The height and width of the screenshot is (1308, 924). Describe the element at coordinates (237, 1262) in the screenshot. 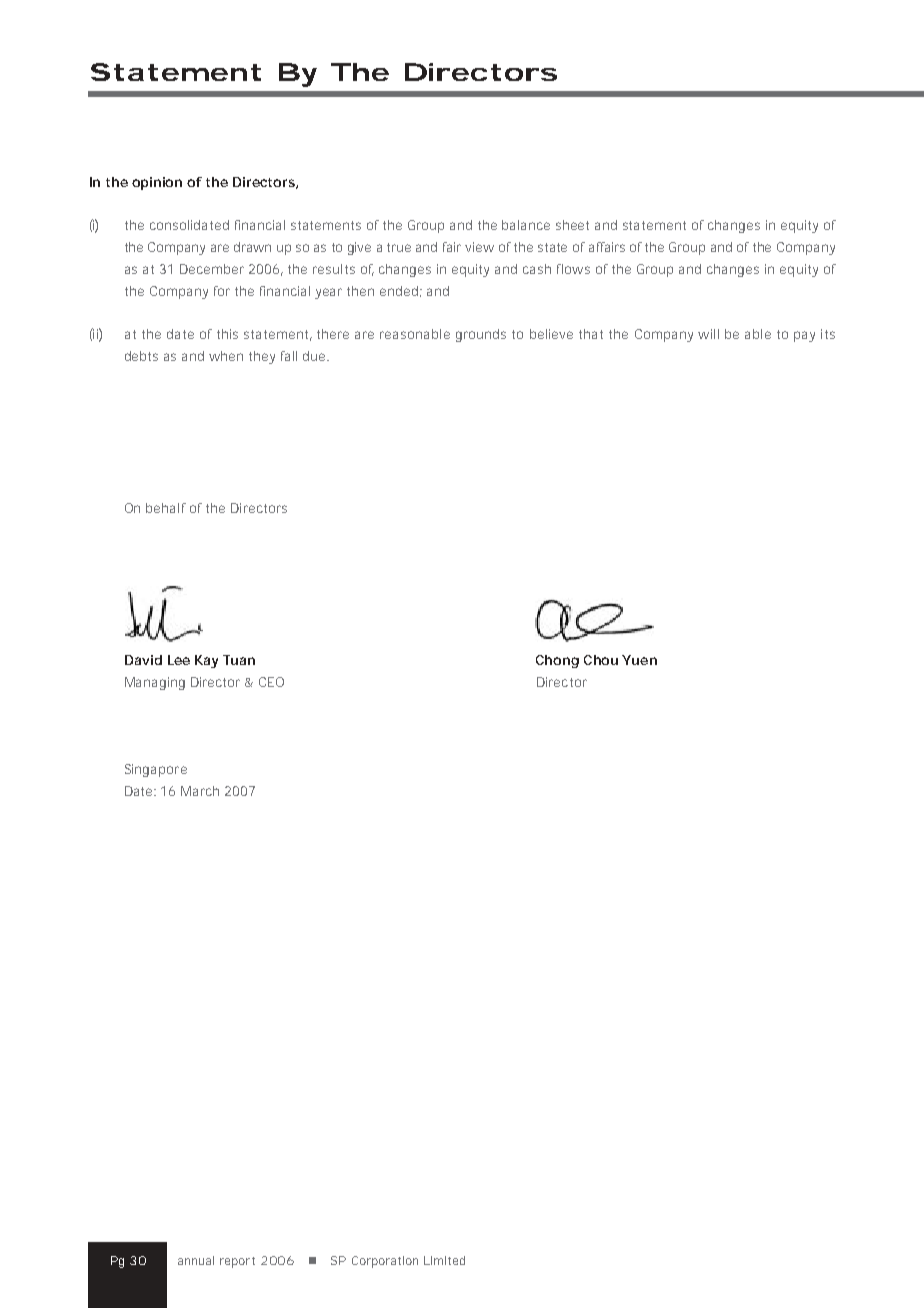

I see `report` at that location.
